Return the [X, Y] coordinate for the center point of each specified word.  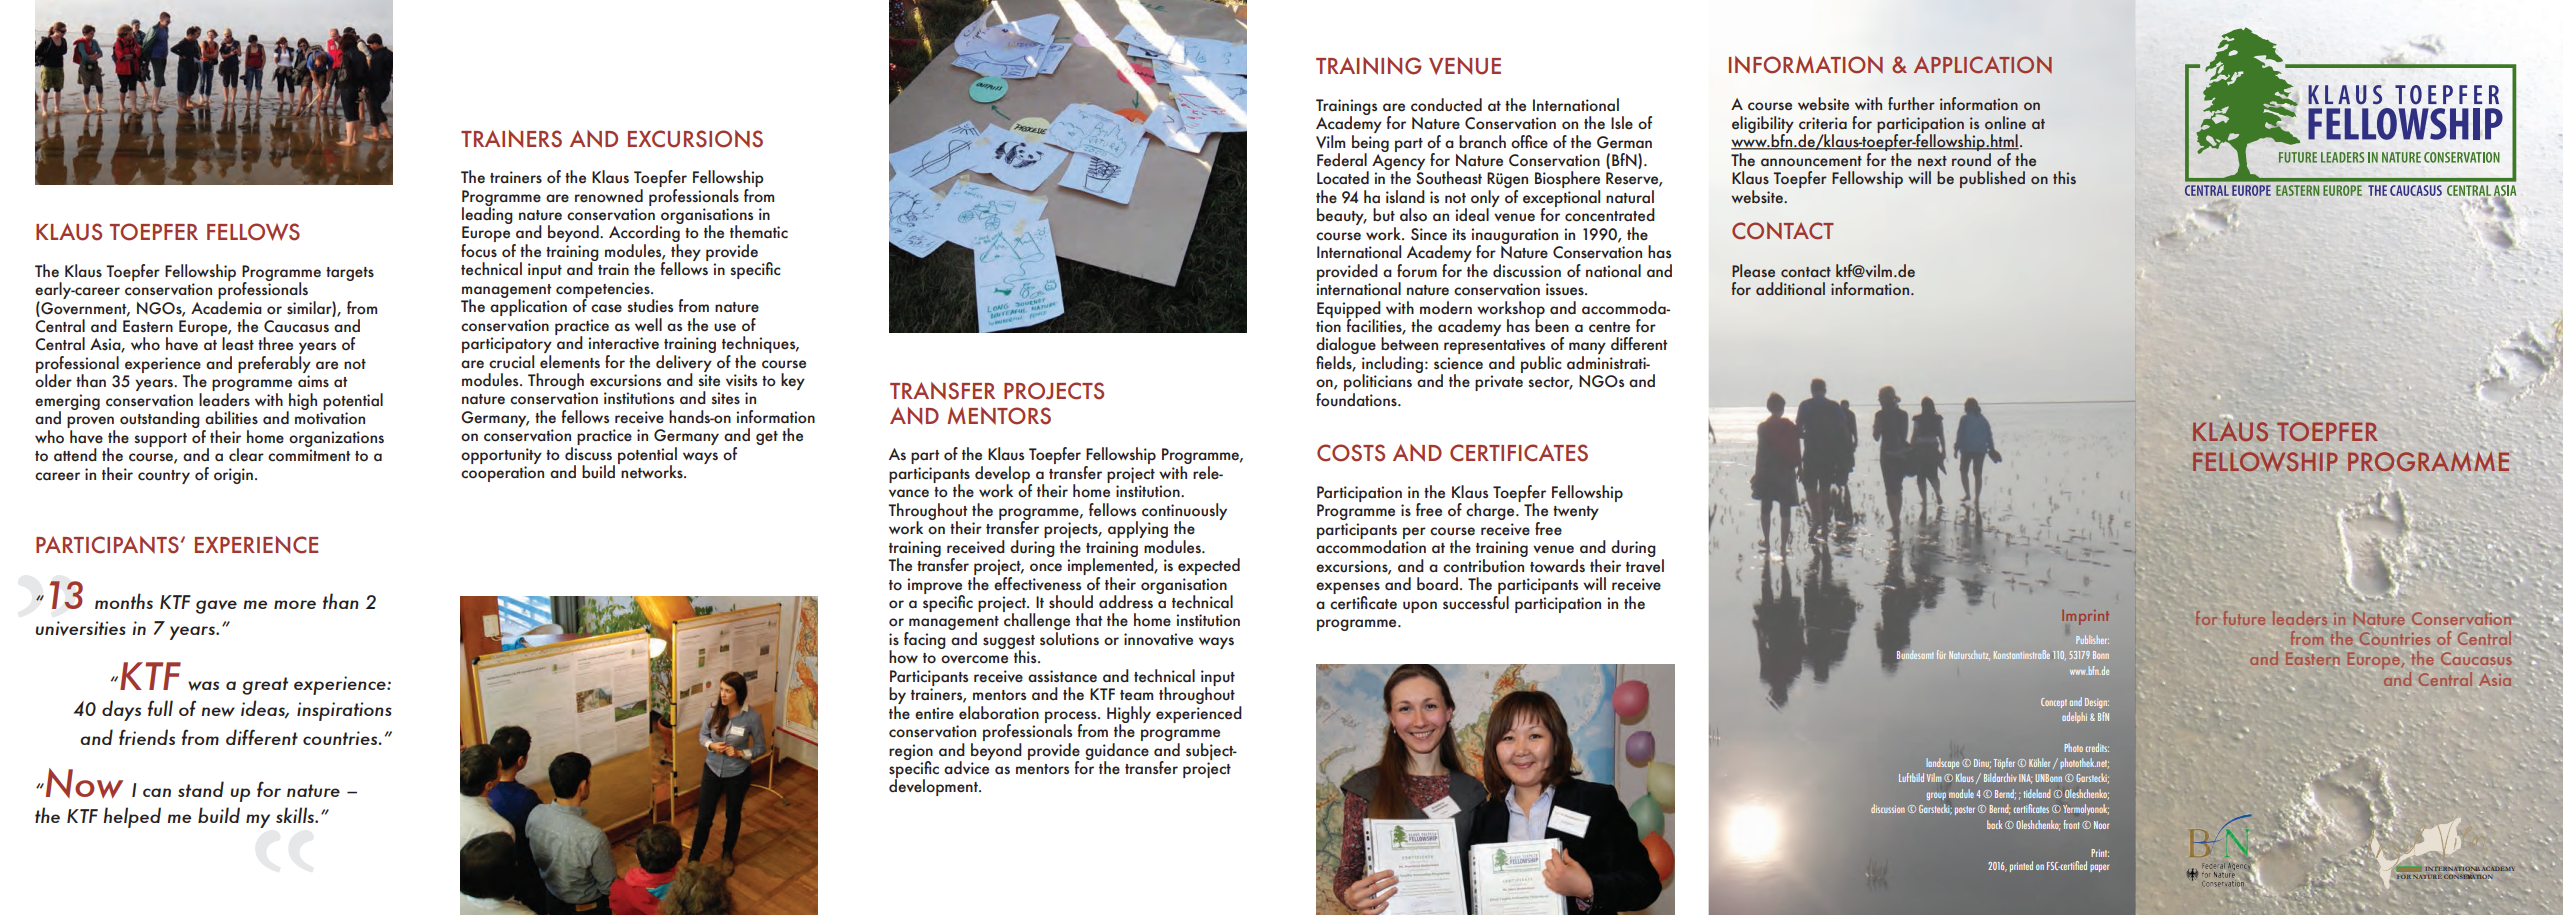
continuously [1184, 512]
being [1370, 143]
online [2005, 122]
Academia [226, 306]
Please [1753, 270]
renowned [609, 196]
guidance [1117, 751]
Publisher [2092, 639]
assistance [1062, 676]
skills [296, 815]
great [265, 686]
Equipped [1349, 310]
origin [233, 476]
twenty [1576, 513]
